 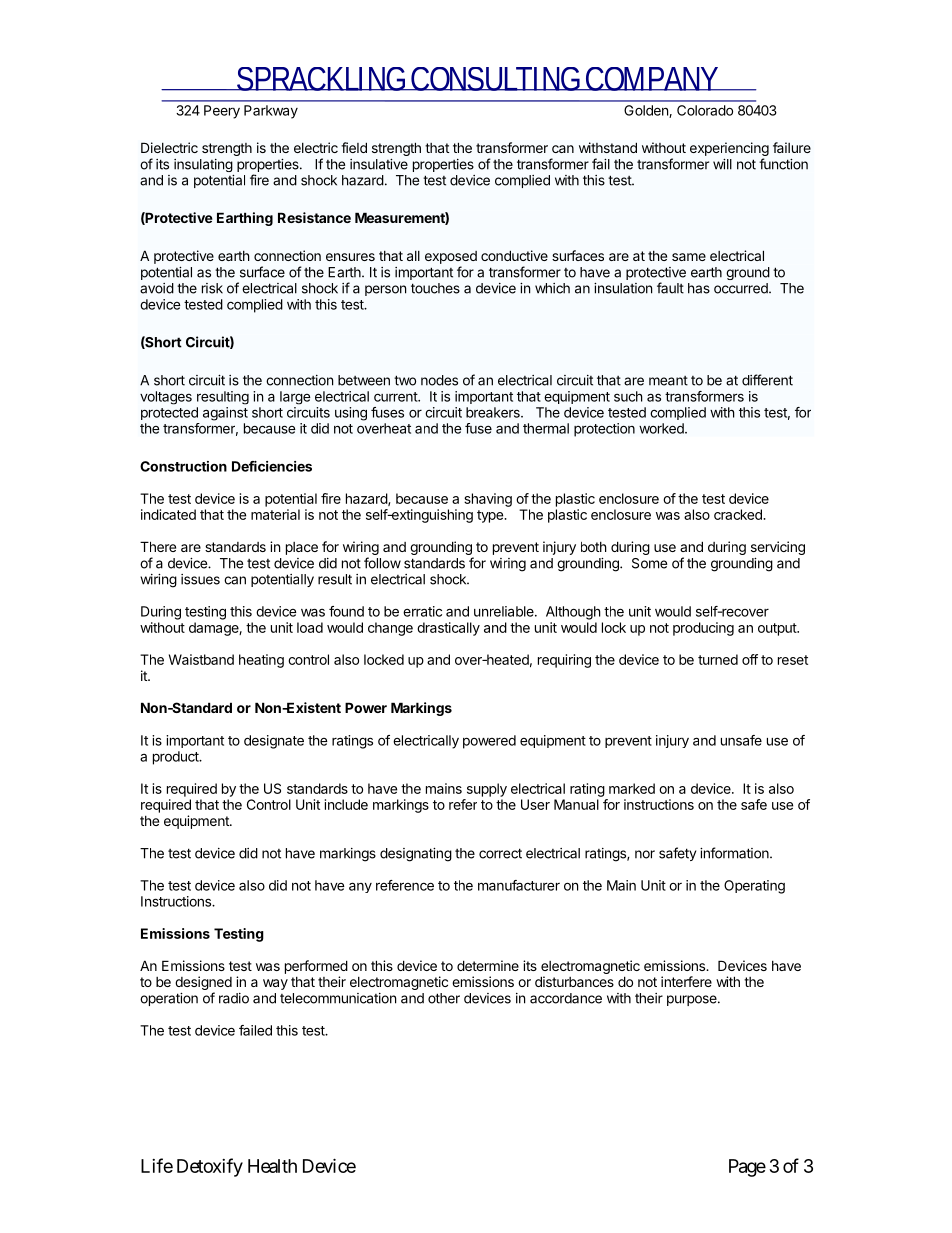 What do you see at coordinates (494, 412) in the document?
I see `breakers` at bounding box center [494, 412].
